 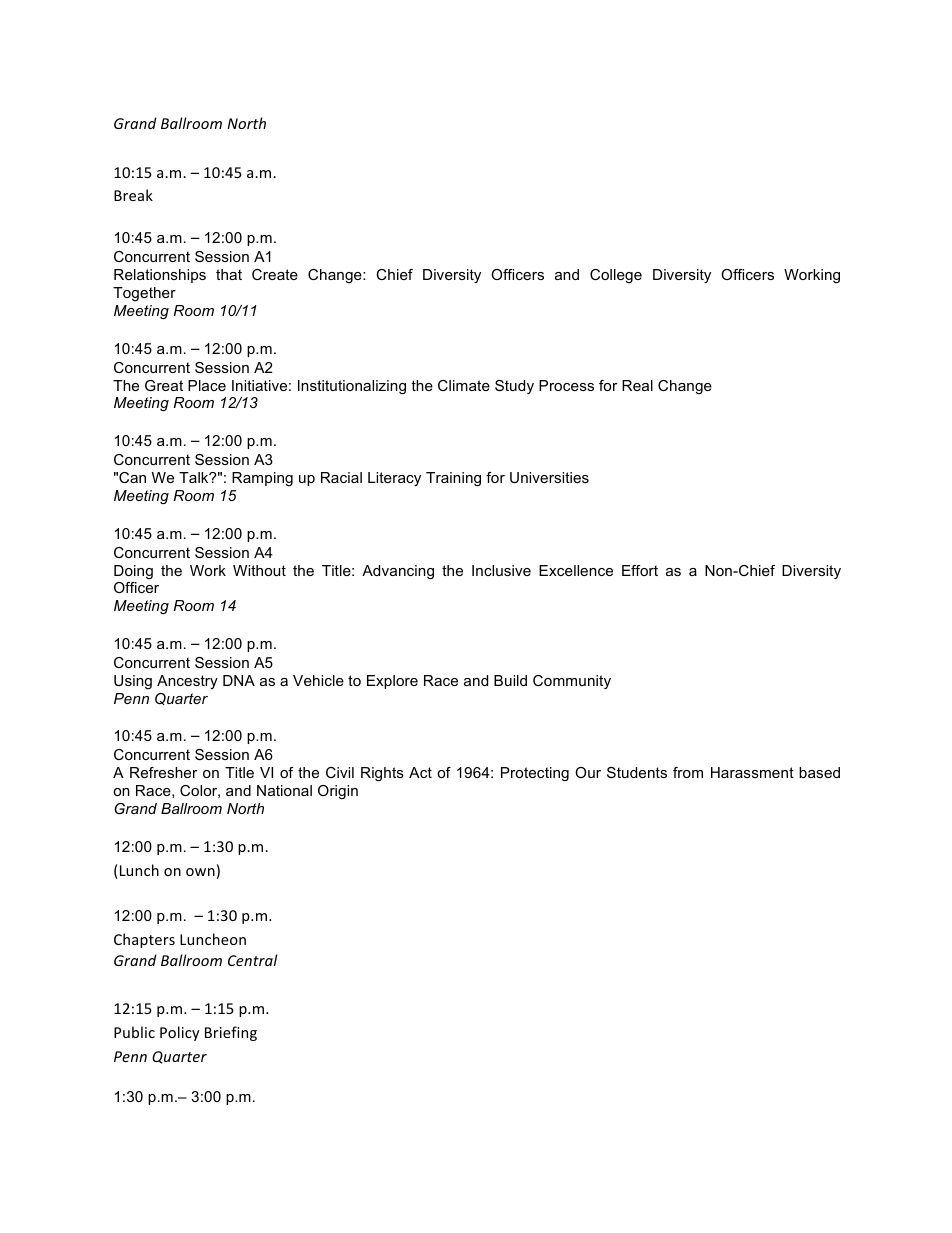 I want to click on Training, so click(x=453, y=479).
